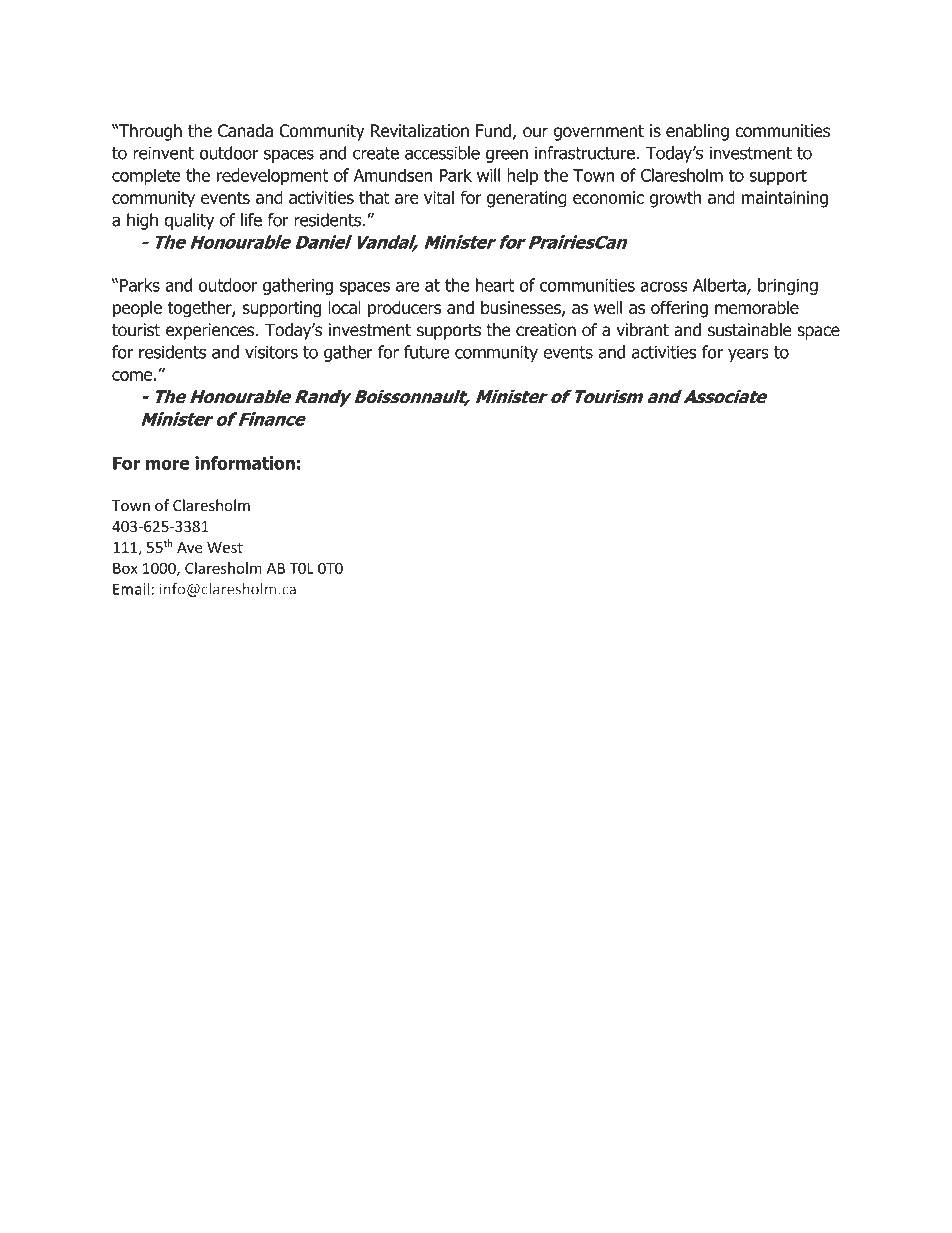 The width and height of the screenshot is (952, 1233). What do you see at coordinates (697, 132) in the screenshot?
I see `enabling` at bounding box center [697, 132].
